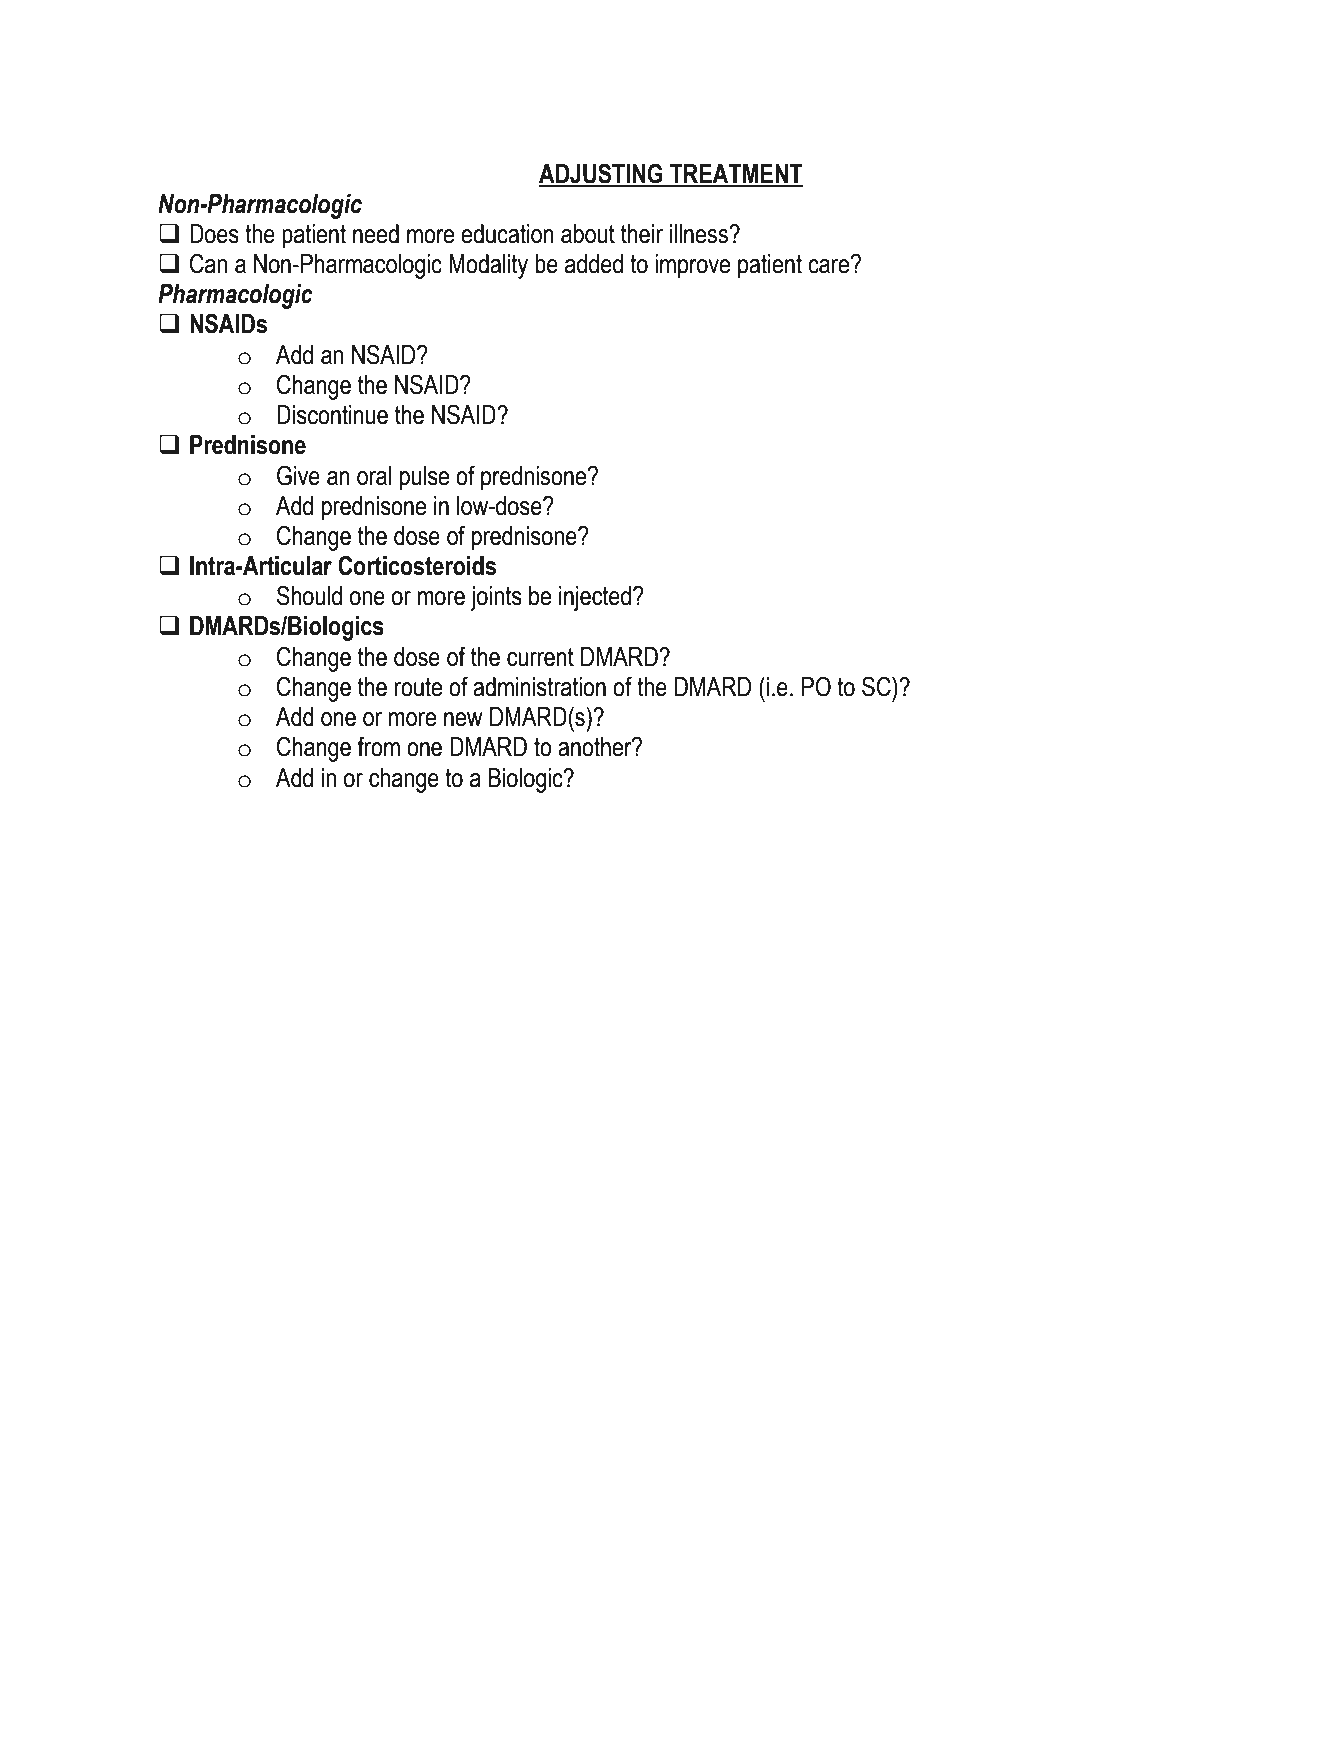 The height and width of the screenshot is (1737, 1342). I want to click on injected, so click(595, 598).
